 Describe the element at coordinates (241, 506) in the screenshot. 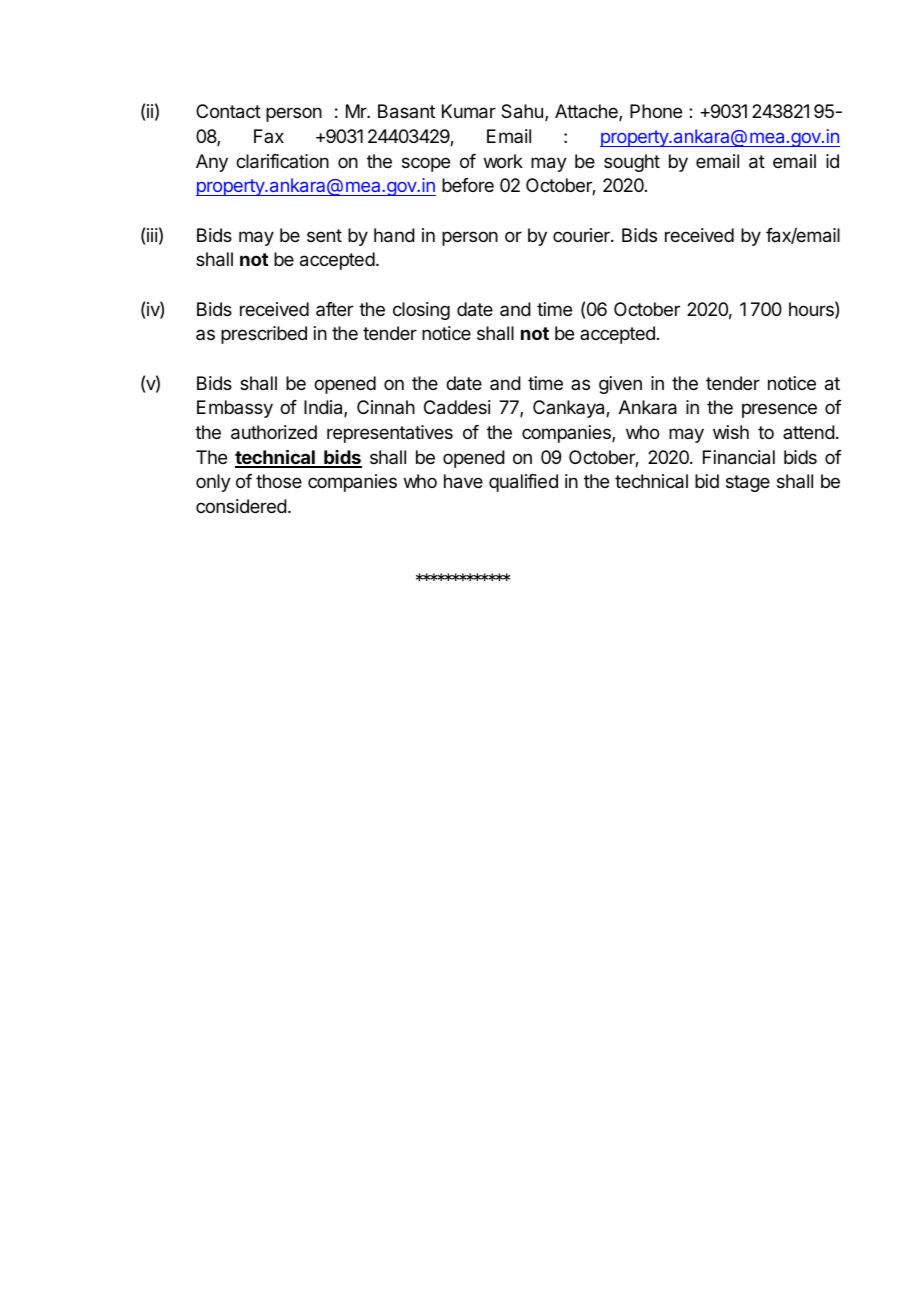

I see `considered` at that location.
